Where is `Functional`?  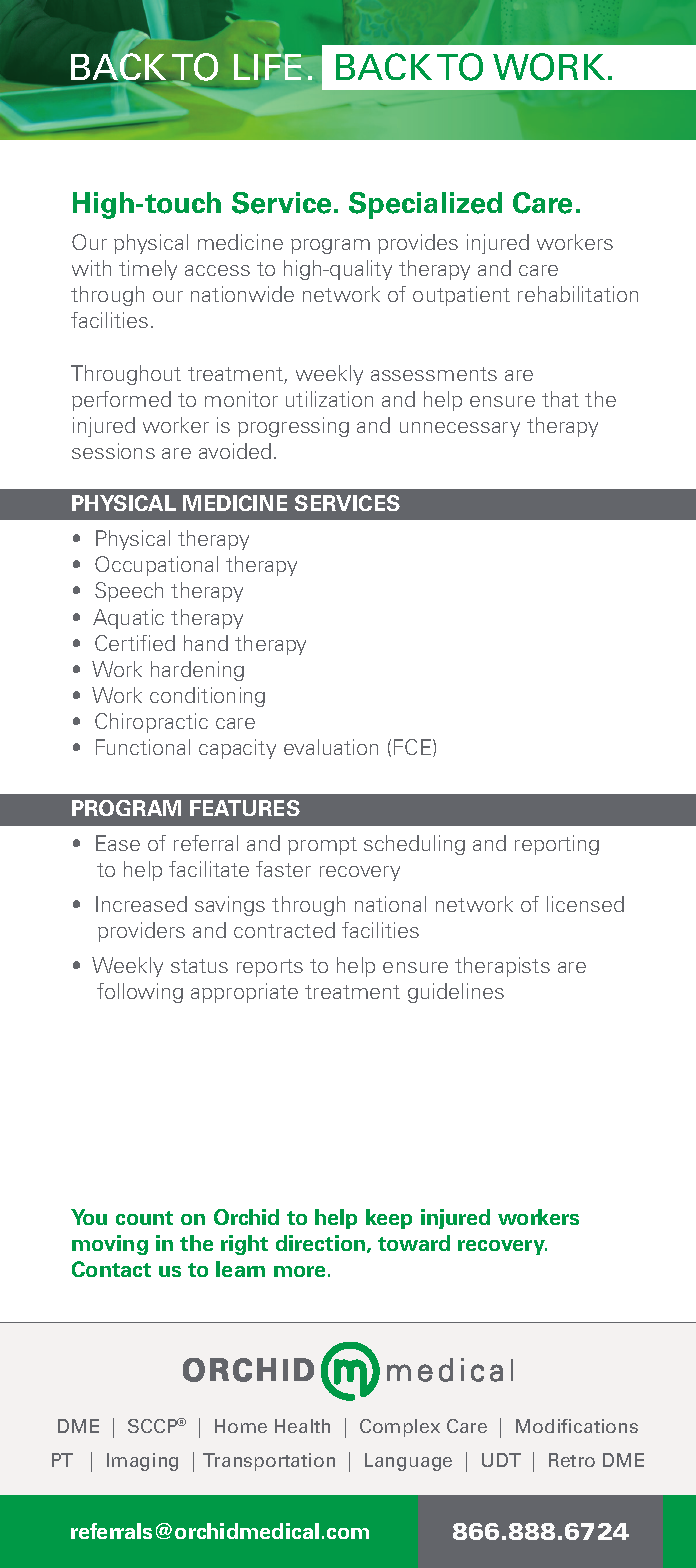
Functional is located at coordinates (143, 747).
